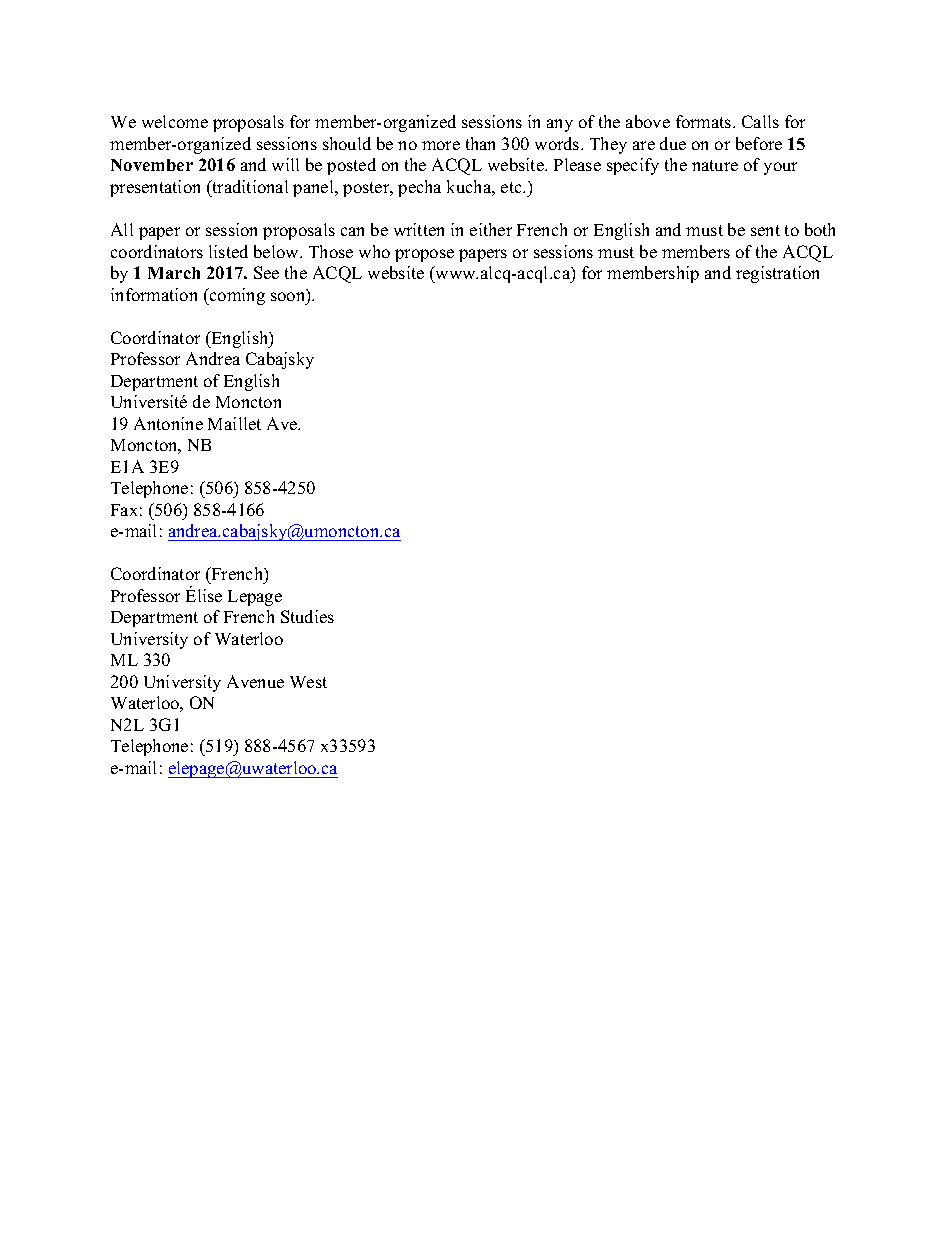 This page has width=952, height=1233. What do you see at coordinates (255, 681) in the page?
I see `Avenue` at bounding box center [255, 681].
